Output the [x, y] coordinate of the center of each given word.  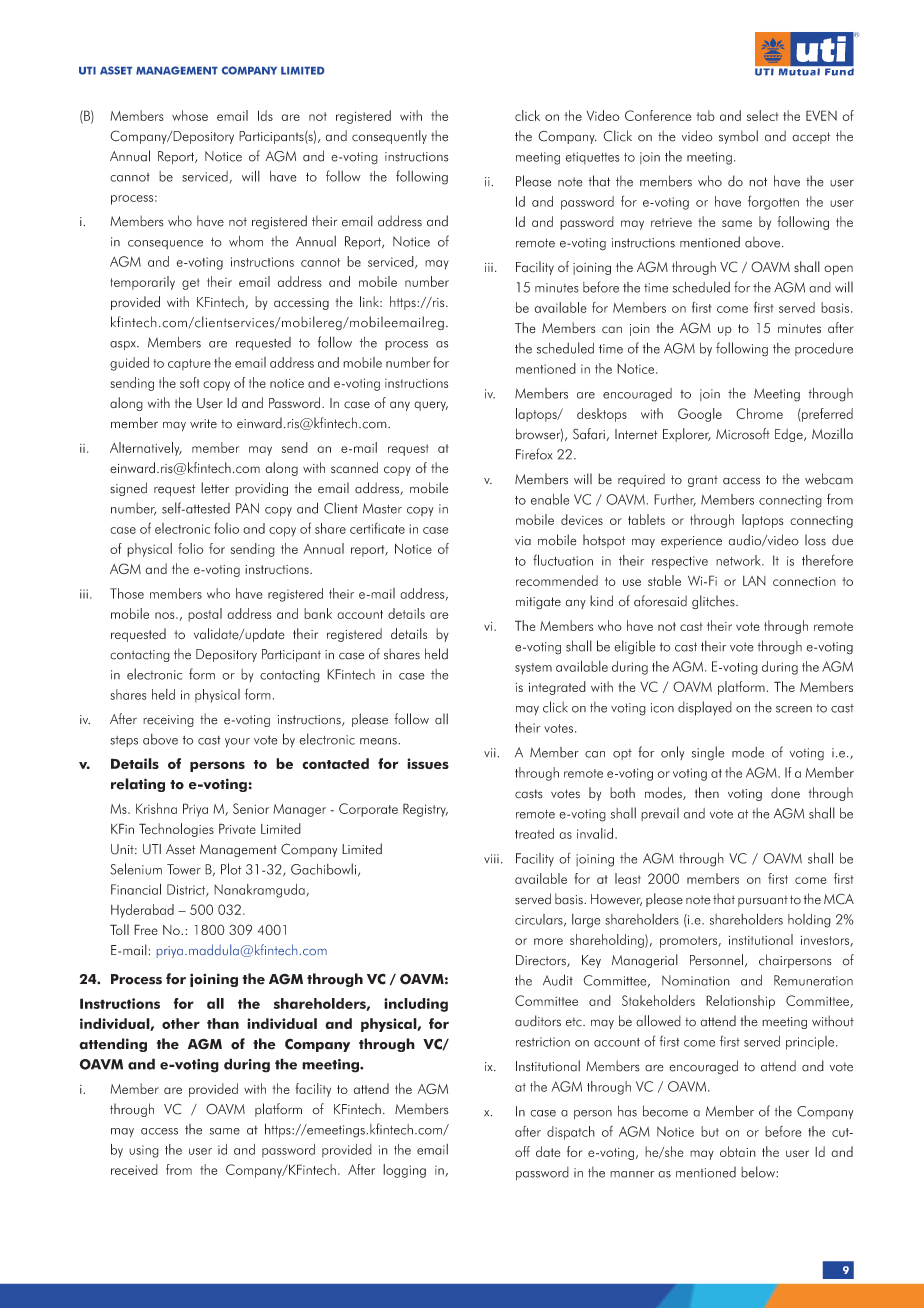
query [431, 406]
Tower [184, 869]
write [203, 424]
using [144, 1151]
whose [190, 115]
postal [205, 615]
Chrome [759, 413]
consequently [389, 137]
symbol [738, 137]
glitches [714, 602]
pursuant [763, 901]
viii [491, 858]
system [533, 669]
